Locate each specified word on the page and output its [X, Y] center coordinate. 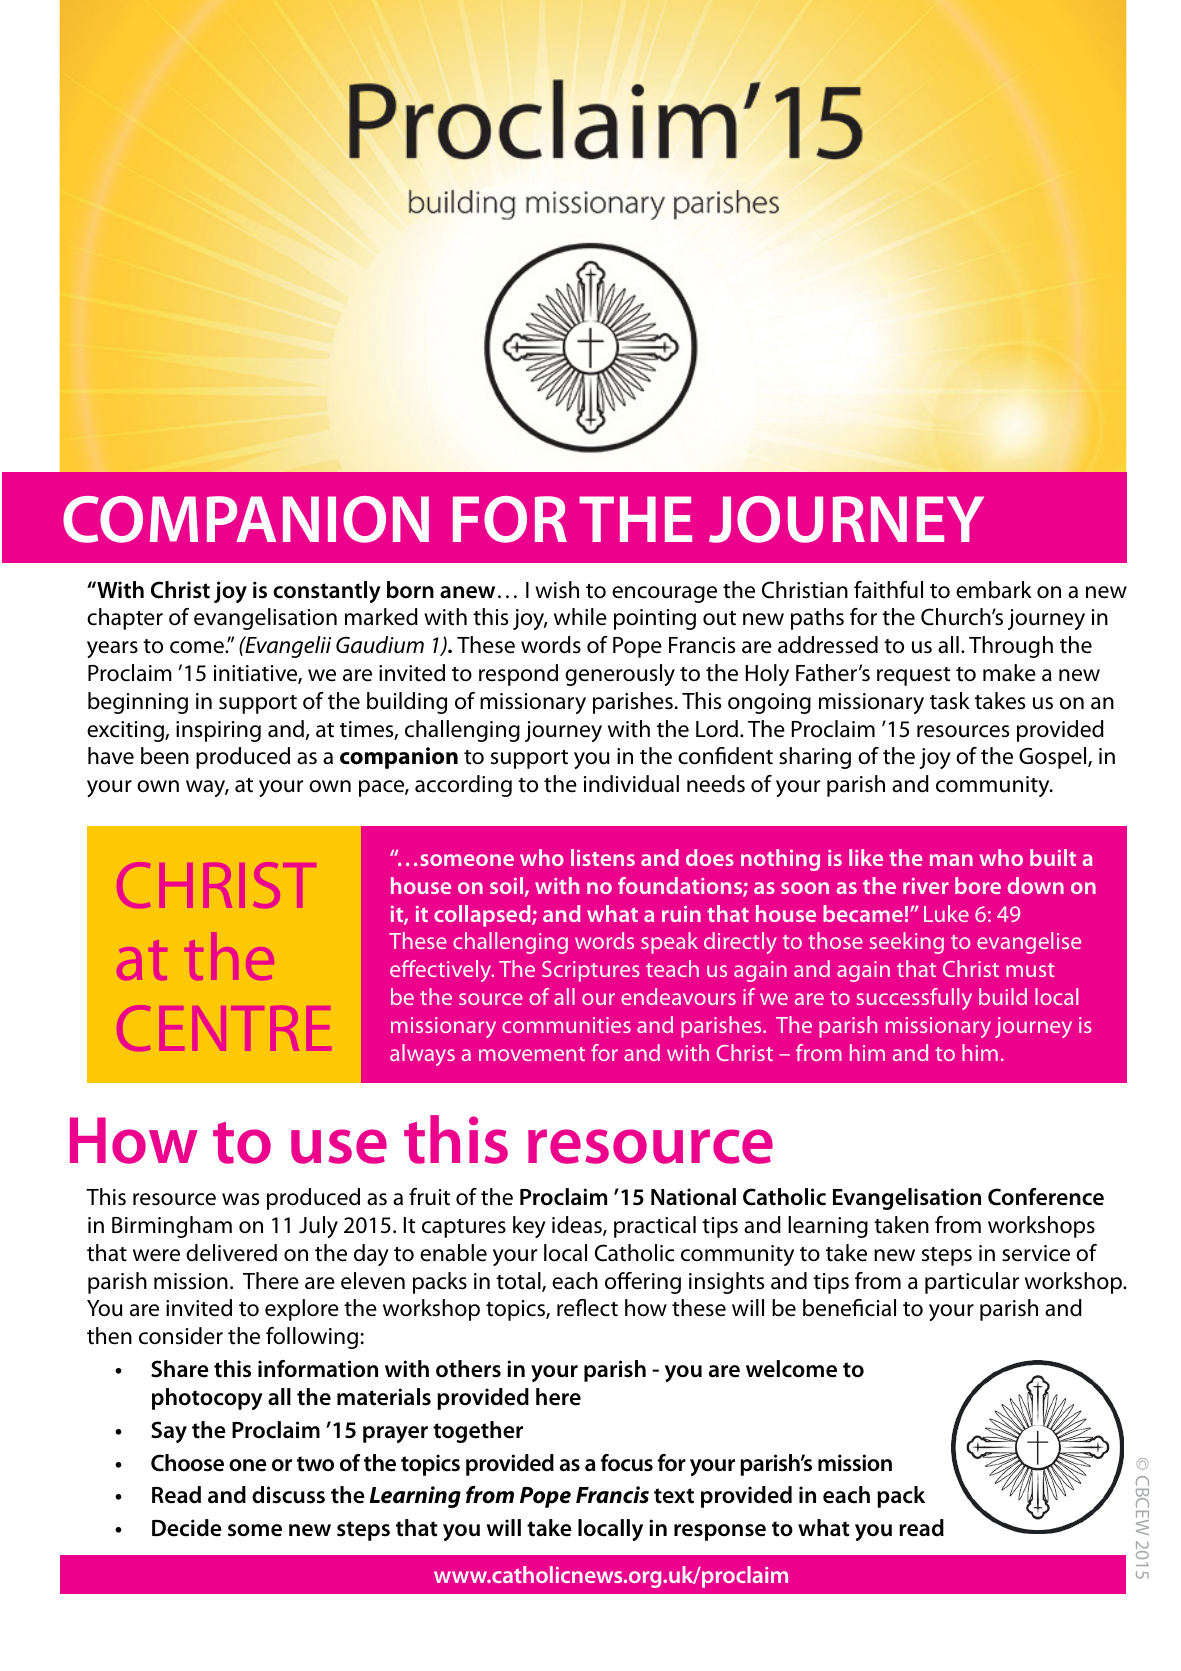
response [720, 1532]
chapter [125, 619]
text [674, 1496]
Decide [187, 1528]
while [580, 617]
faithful [888, 590]
